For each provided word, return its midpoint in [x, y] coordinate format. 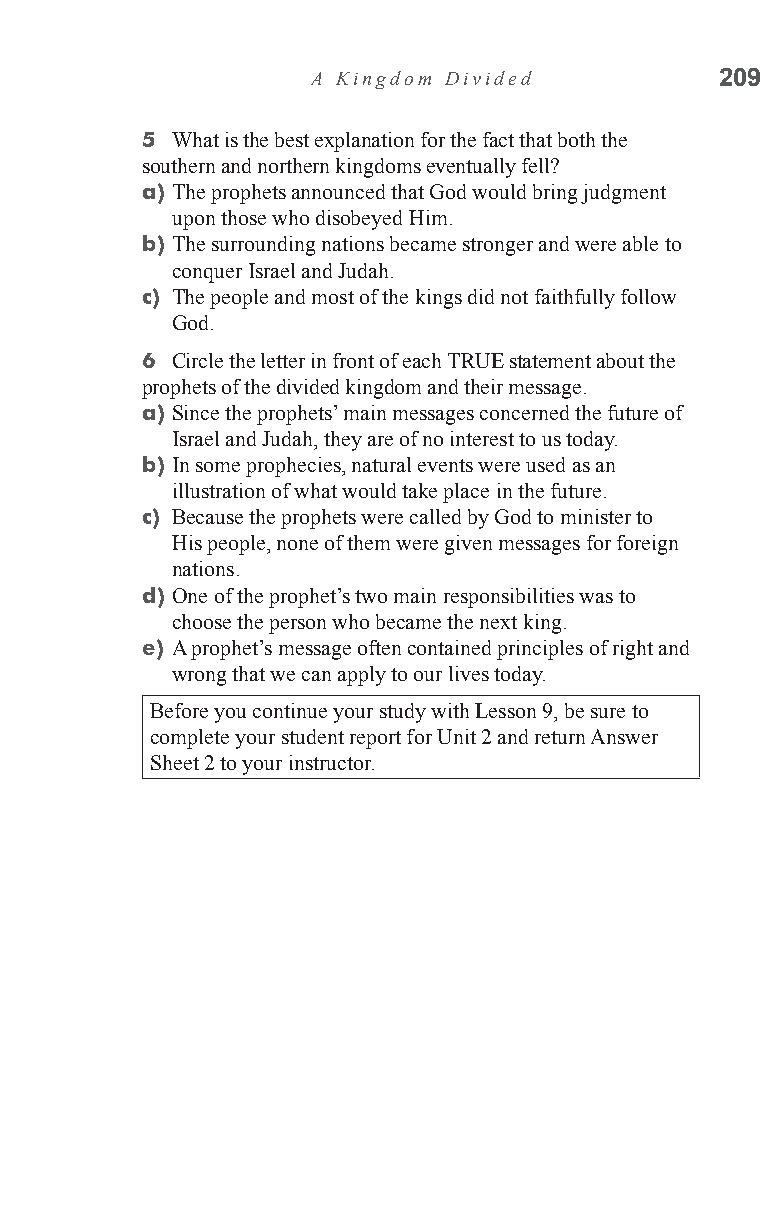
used [545, 464]
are [380, 441]
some [218, 467]
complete [190, 739]
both [576, 139]
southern [179, 165]
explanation [364, 142]
